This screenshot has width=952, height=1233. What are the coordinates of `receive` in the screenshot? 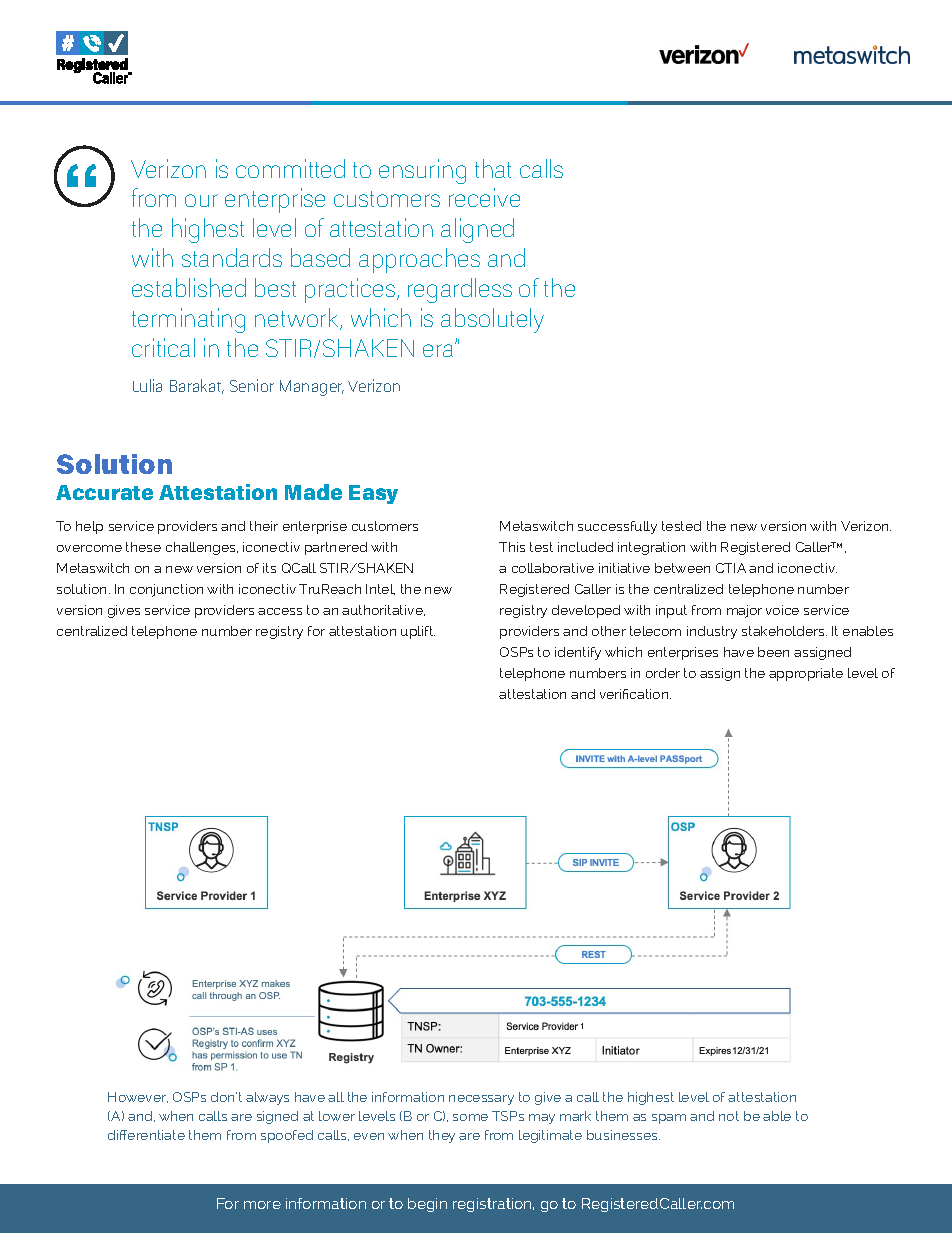 It's located at (484, 197).
